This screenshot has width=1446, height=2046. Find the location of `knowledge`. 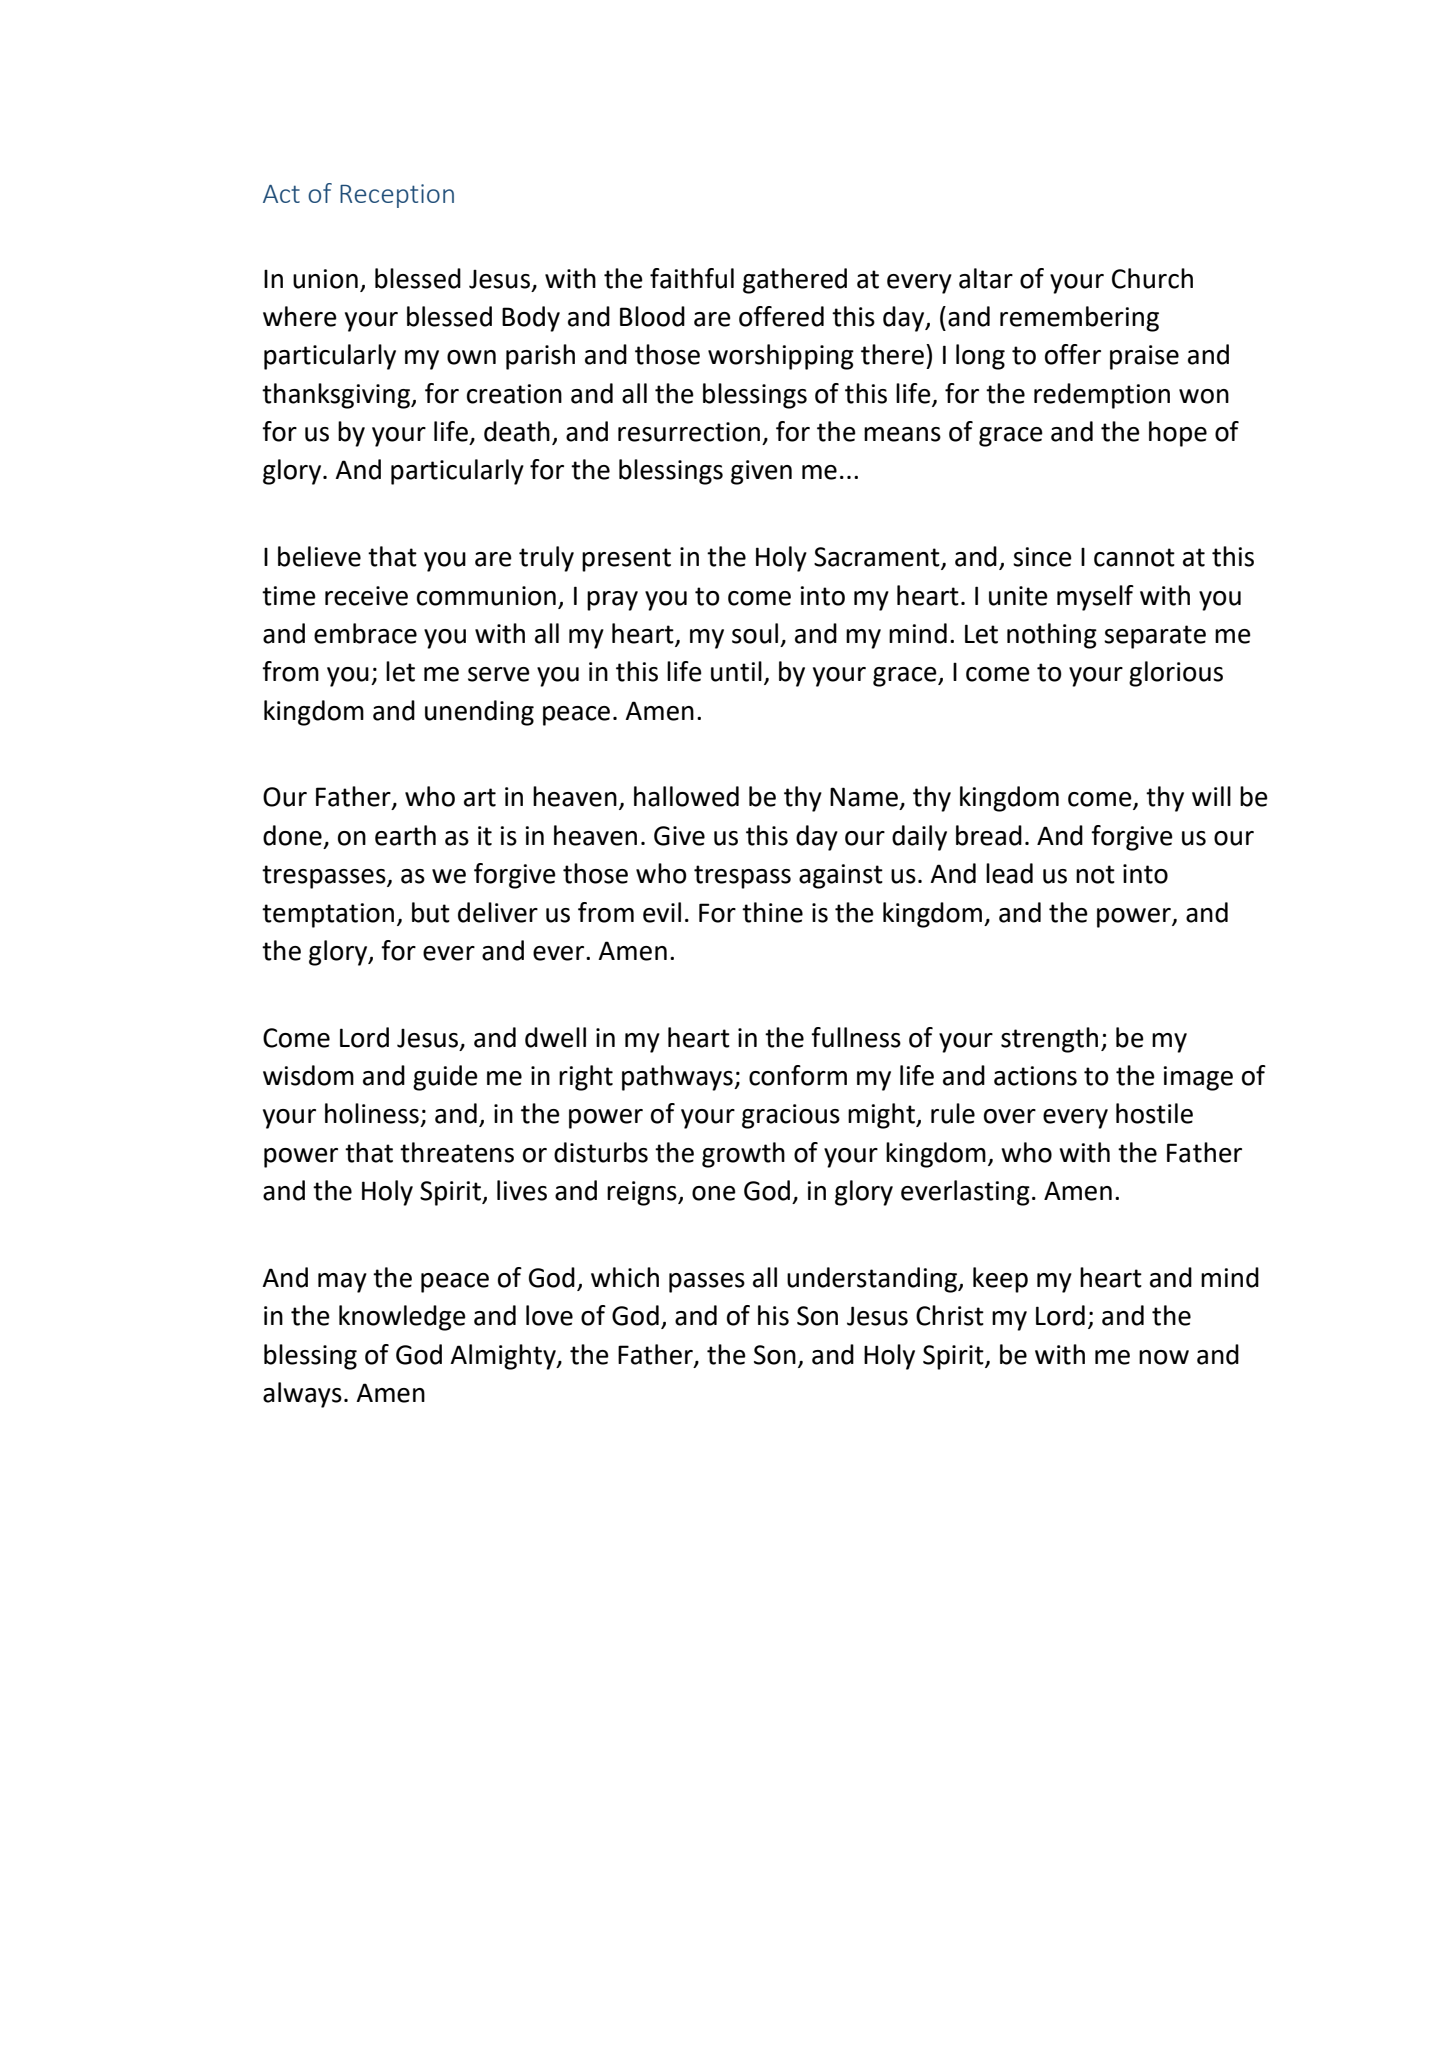

knowledge is located at coordinates (402, 1318).
